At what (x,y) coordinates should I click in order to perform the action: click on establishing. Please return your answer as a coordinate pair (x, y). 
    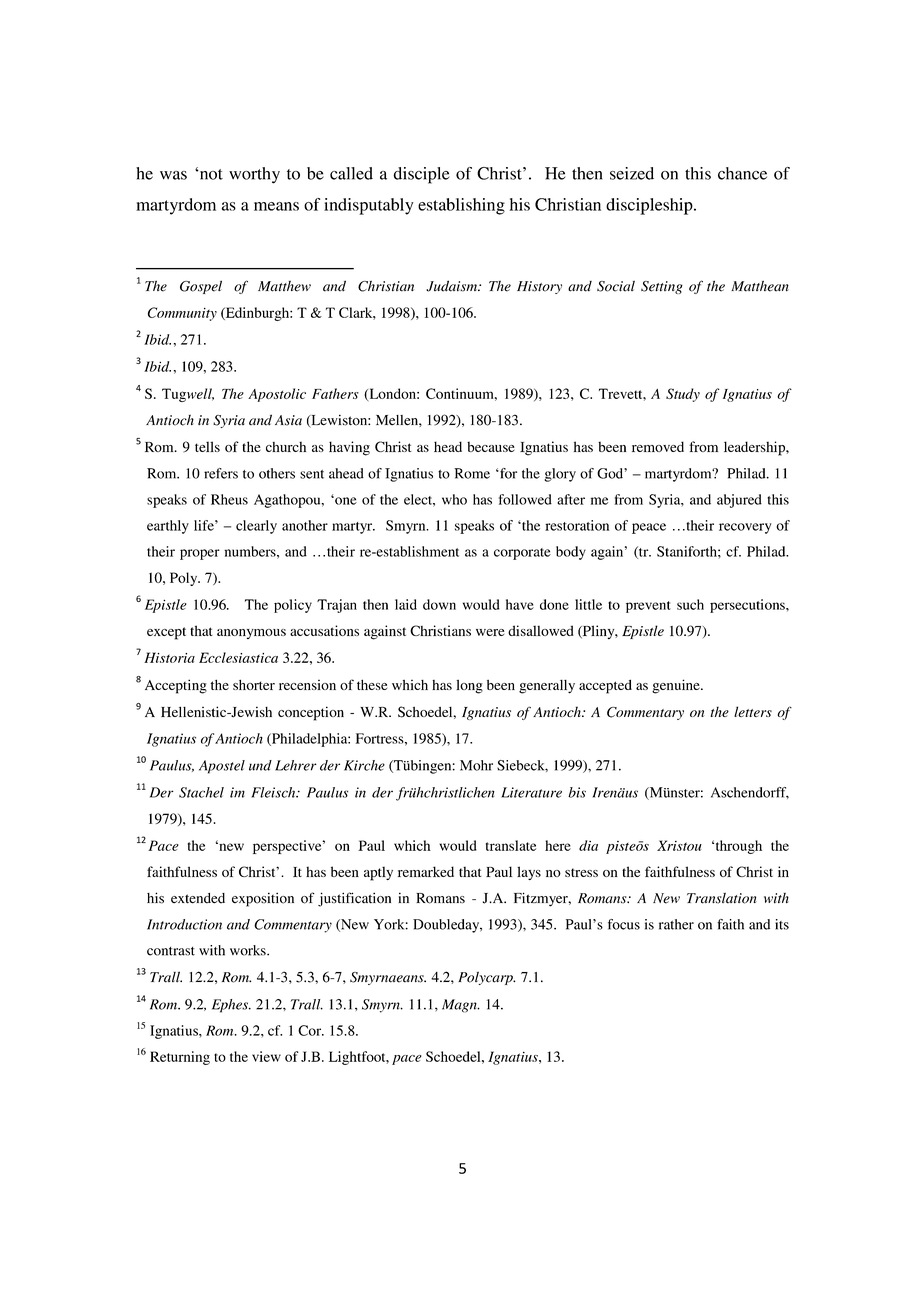
    Looking at the image, I should click on (461, 206).
